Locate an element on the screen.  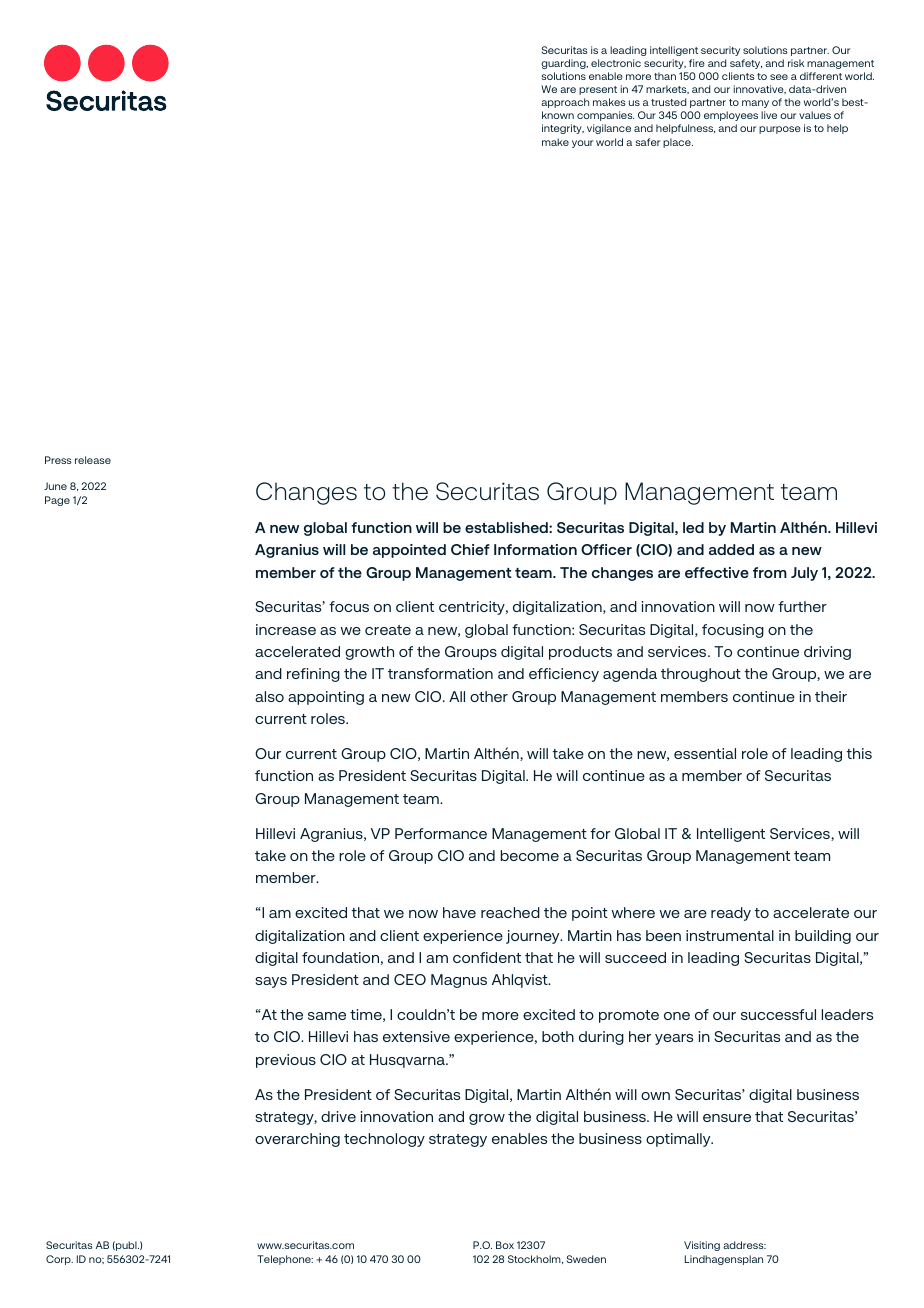
says is located at coordinates (271, 982).
